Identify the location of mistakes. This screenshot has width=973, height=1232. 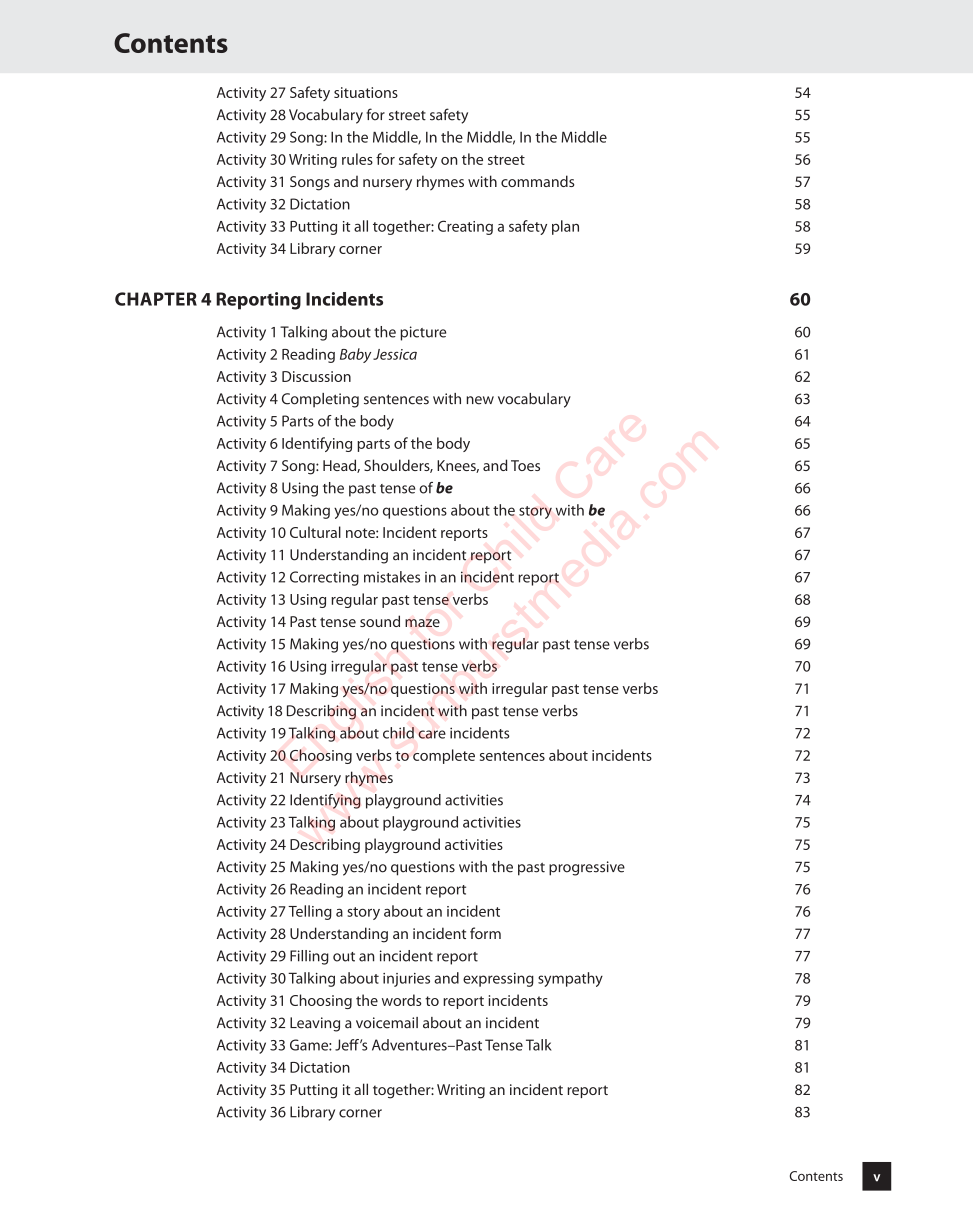
(392, 577).
